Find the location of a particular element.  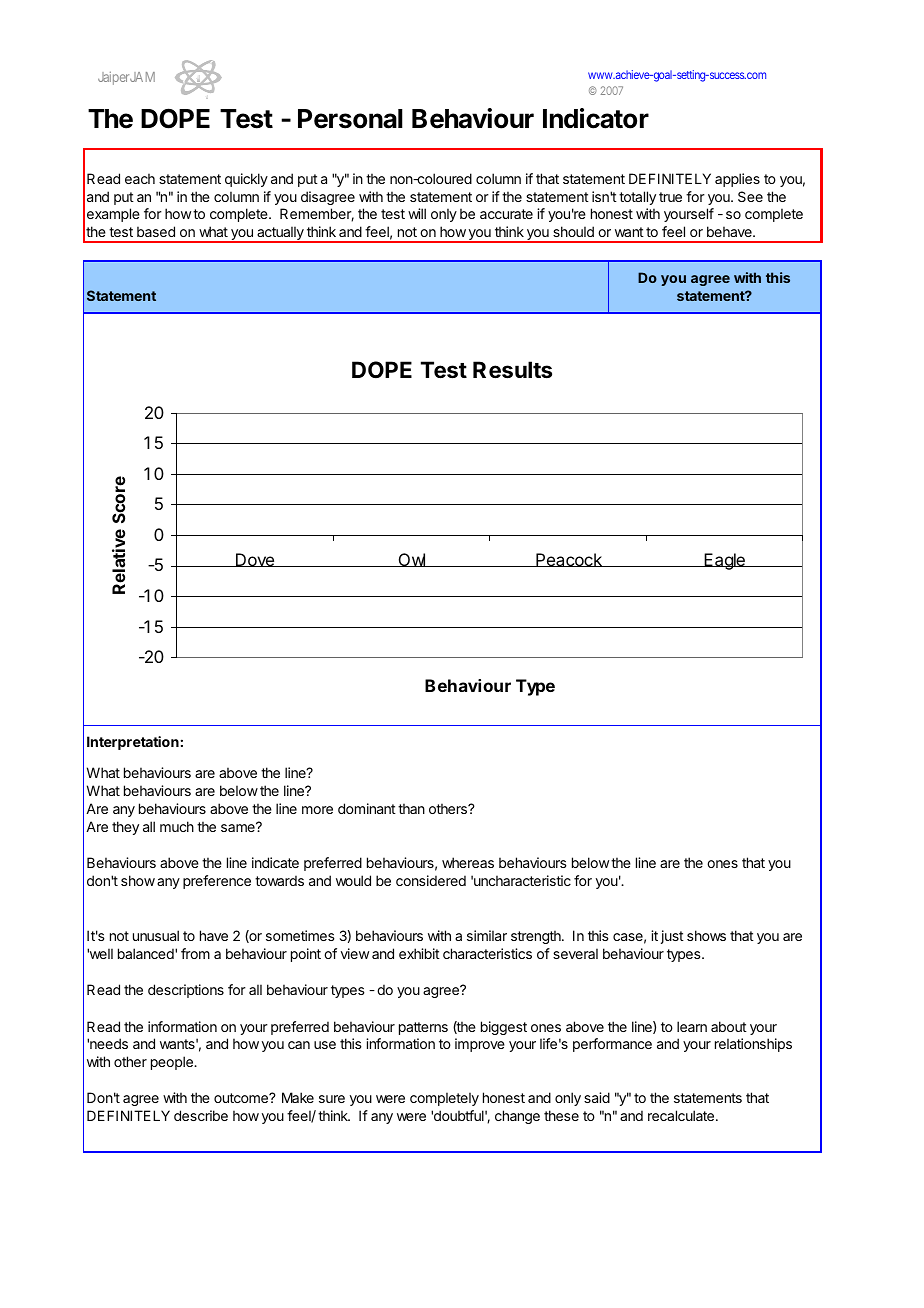

people is located at coordinates (173, 1063).
